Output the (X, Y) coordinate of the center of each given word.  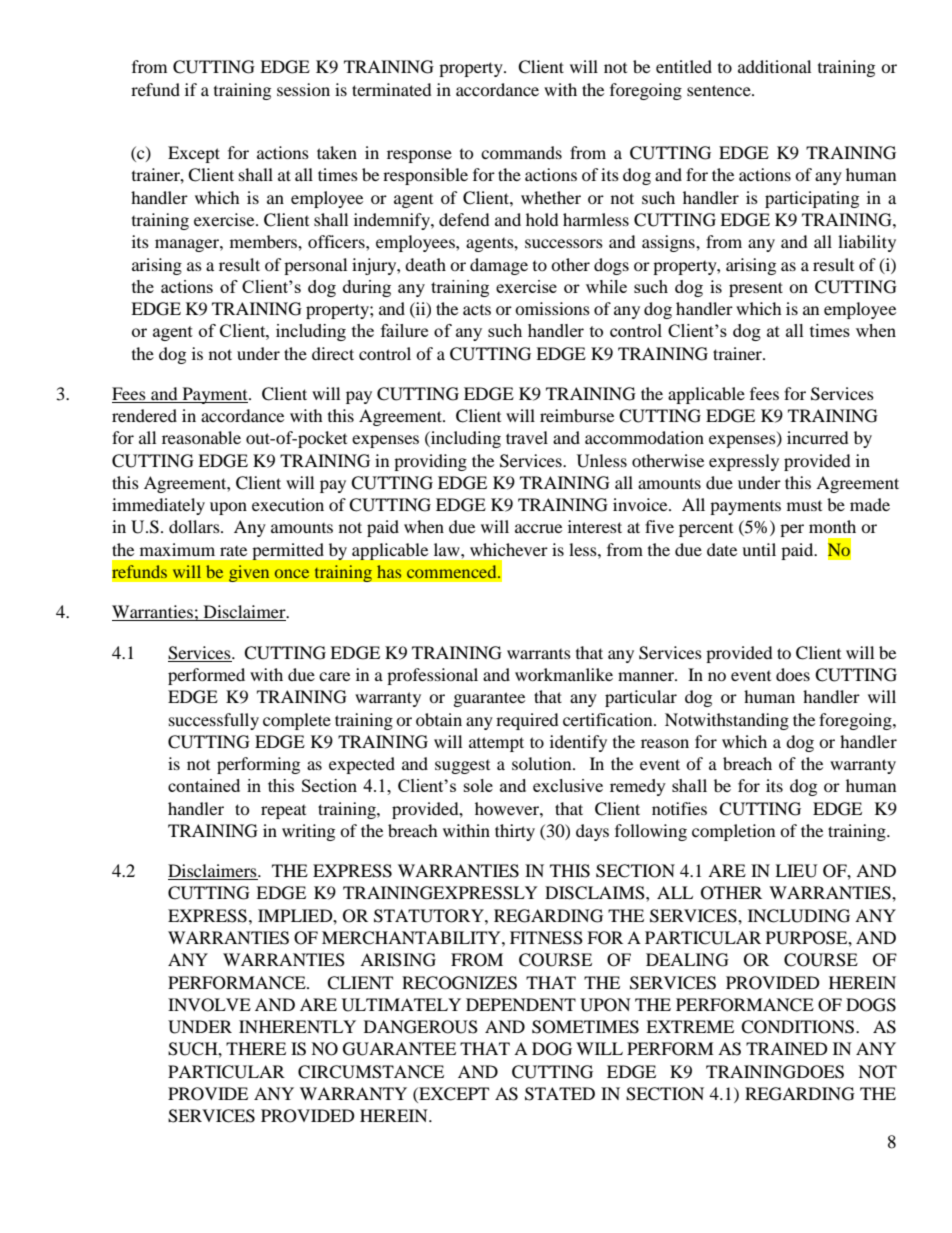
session (303, 89)
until (759, 549)
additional (774, 66)
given (249, 573)
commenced (453, 571)
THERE (256, 1048)
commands (521, 152)
